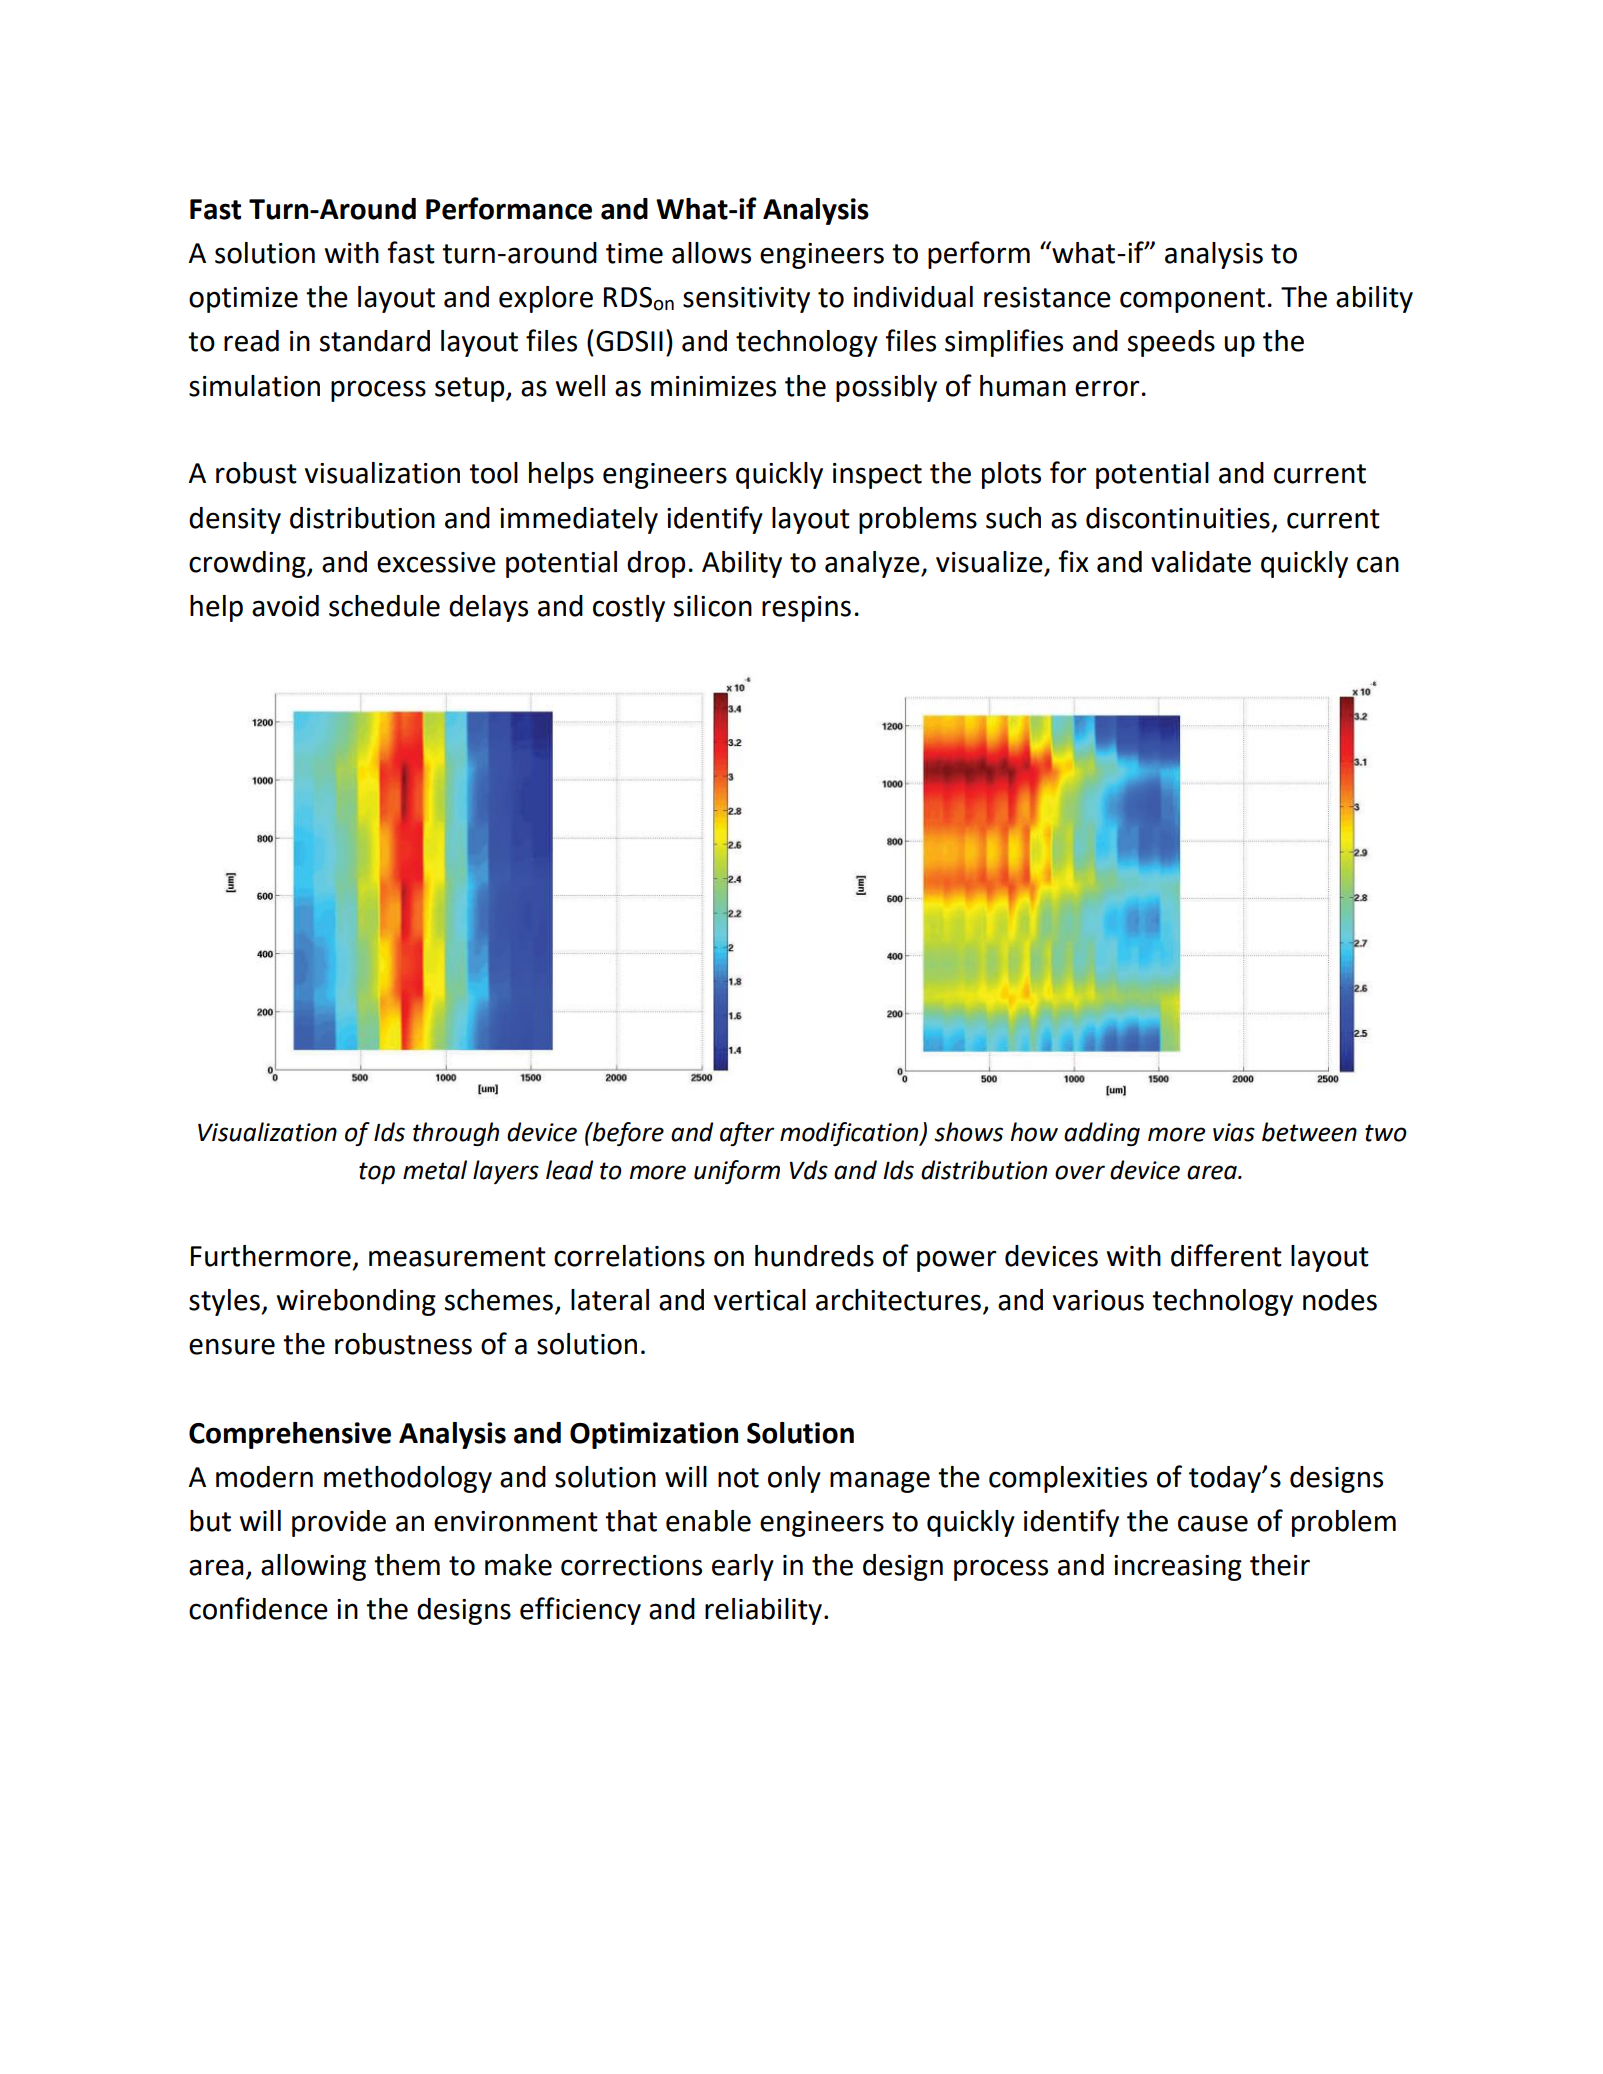 This screenshot has height=2074, width=1603. Describe the element at coordinates (746, 300) in the screenshot. I see `sensitivity` at that location.
